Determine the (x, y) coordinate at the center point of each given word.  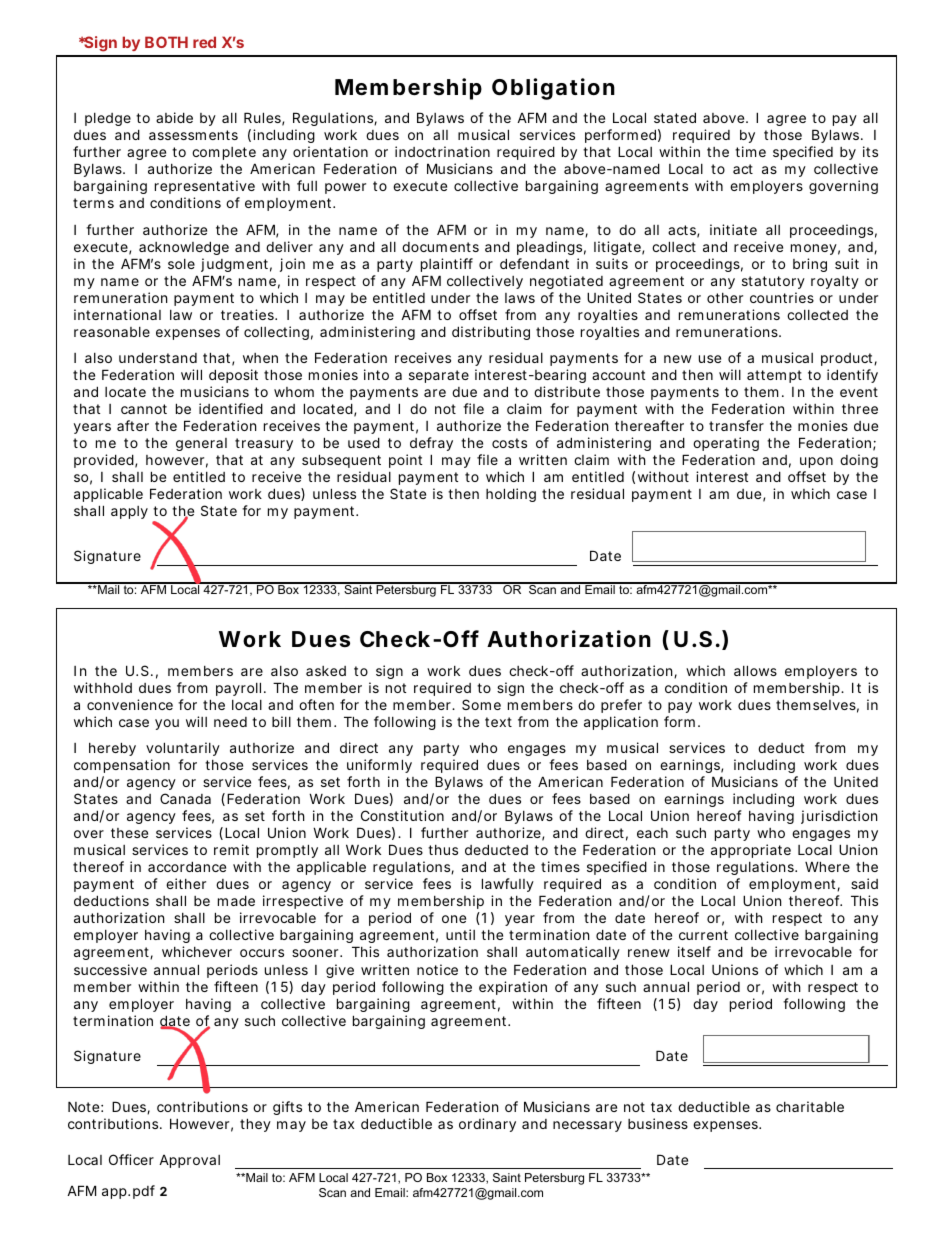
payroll (238, 689)
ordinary (487, 1125)
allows (755, 670)
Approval (189, 1161)
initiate (733, 229)
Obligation (553, 89)
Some (481, 704)
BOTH (166, 42)
